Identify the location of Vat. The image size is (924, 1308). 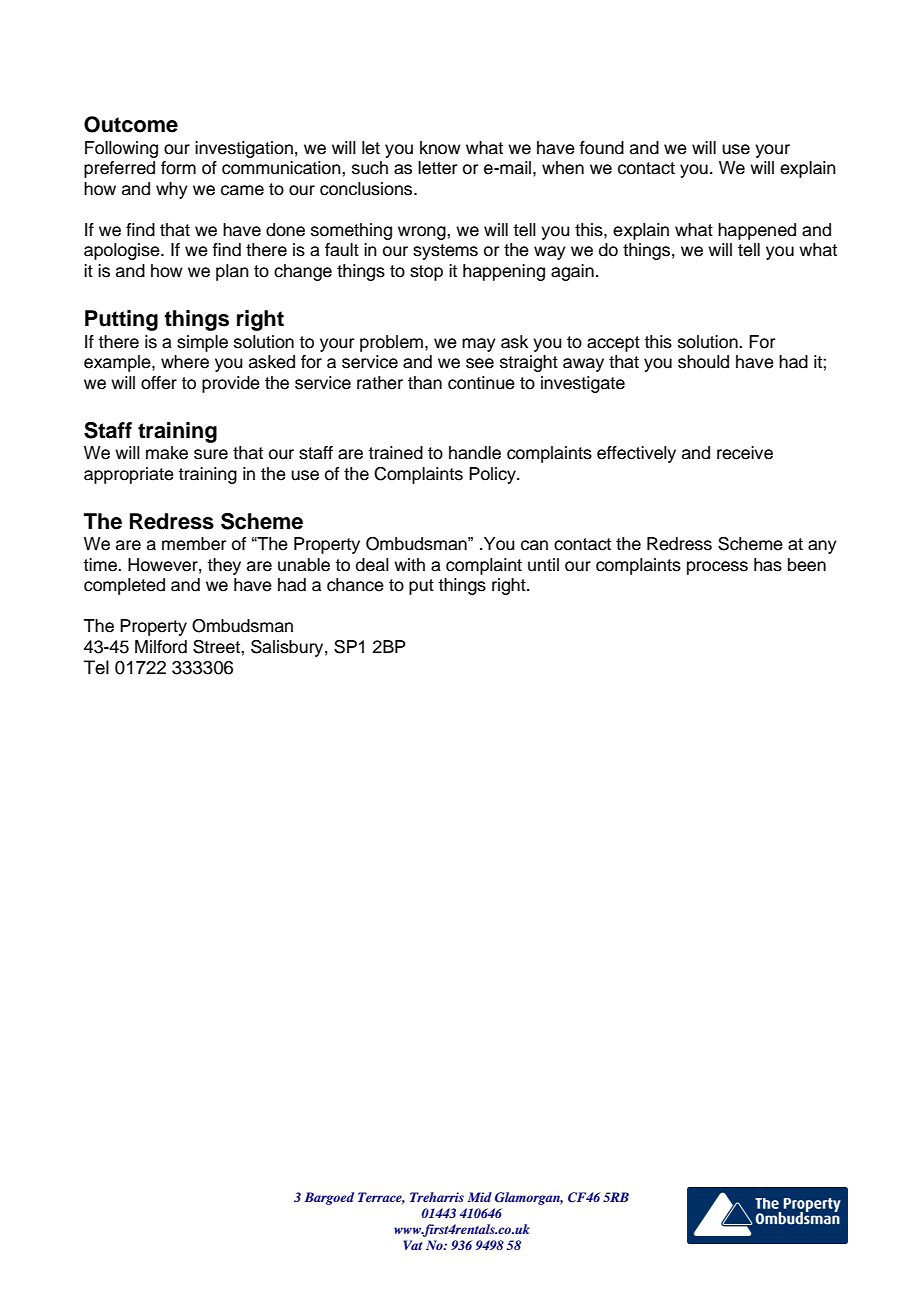
(412, 1245).
